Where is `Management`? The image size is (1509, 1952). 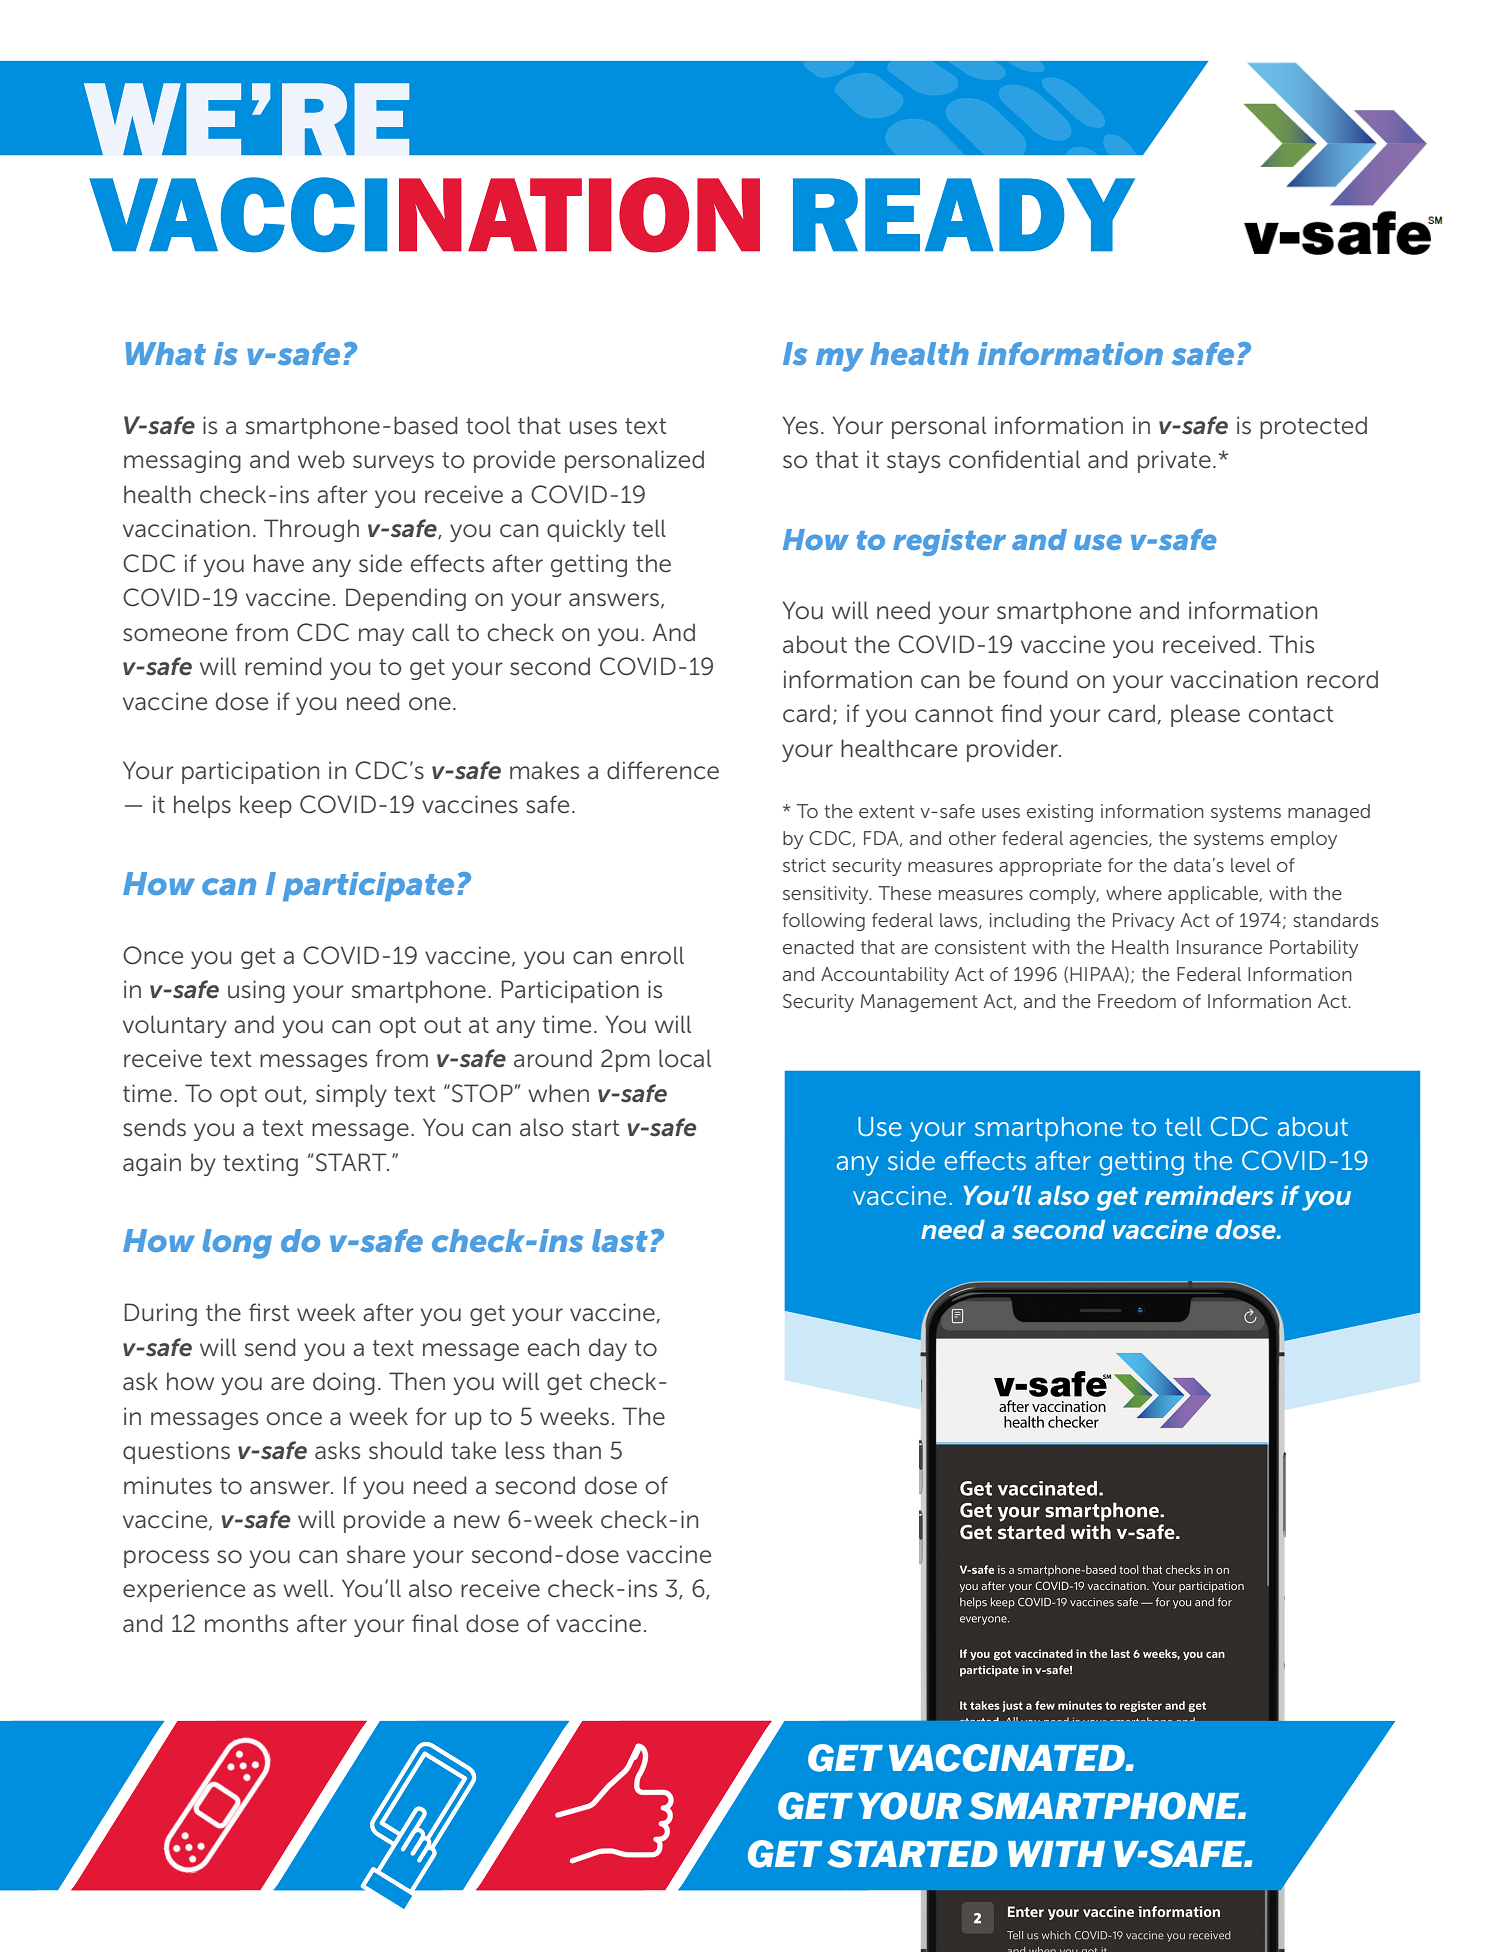 Management is located at coordinates (919, 1003).
